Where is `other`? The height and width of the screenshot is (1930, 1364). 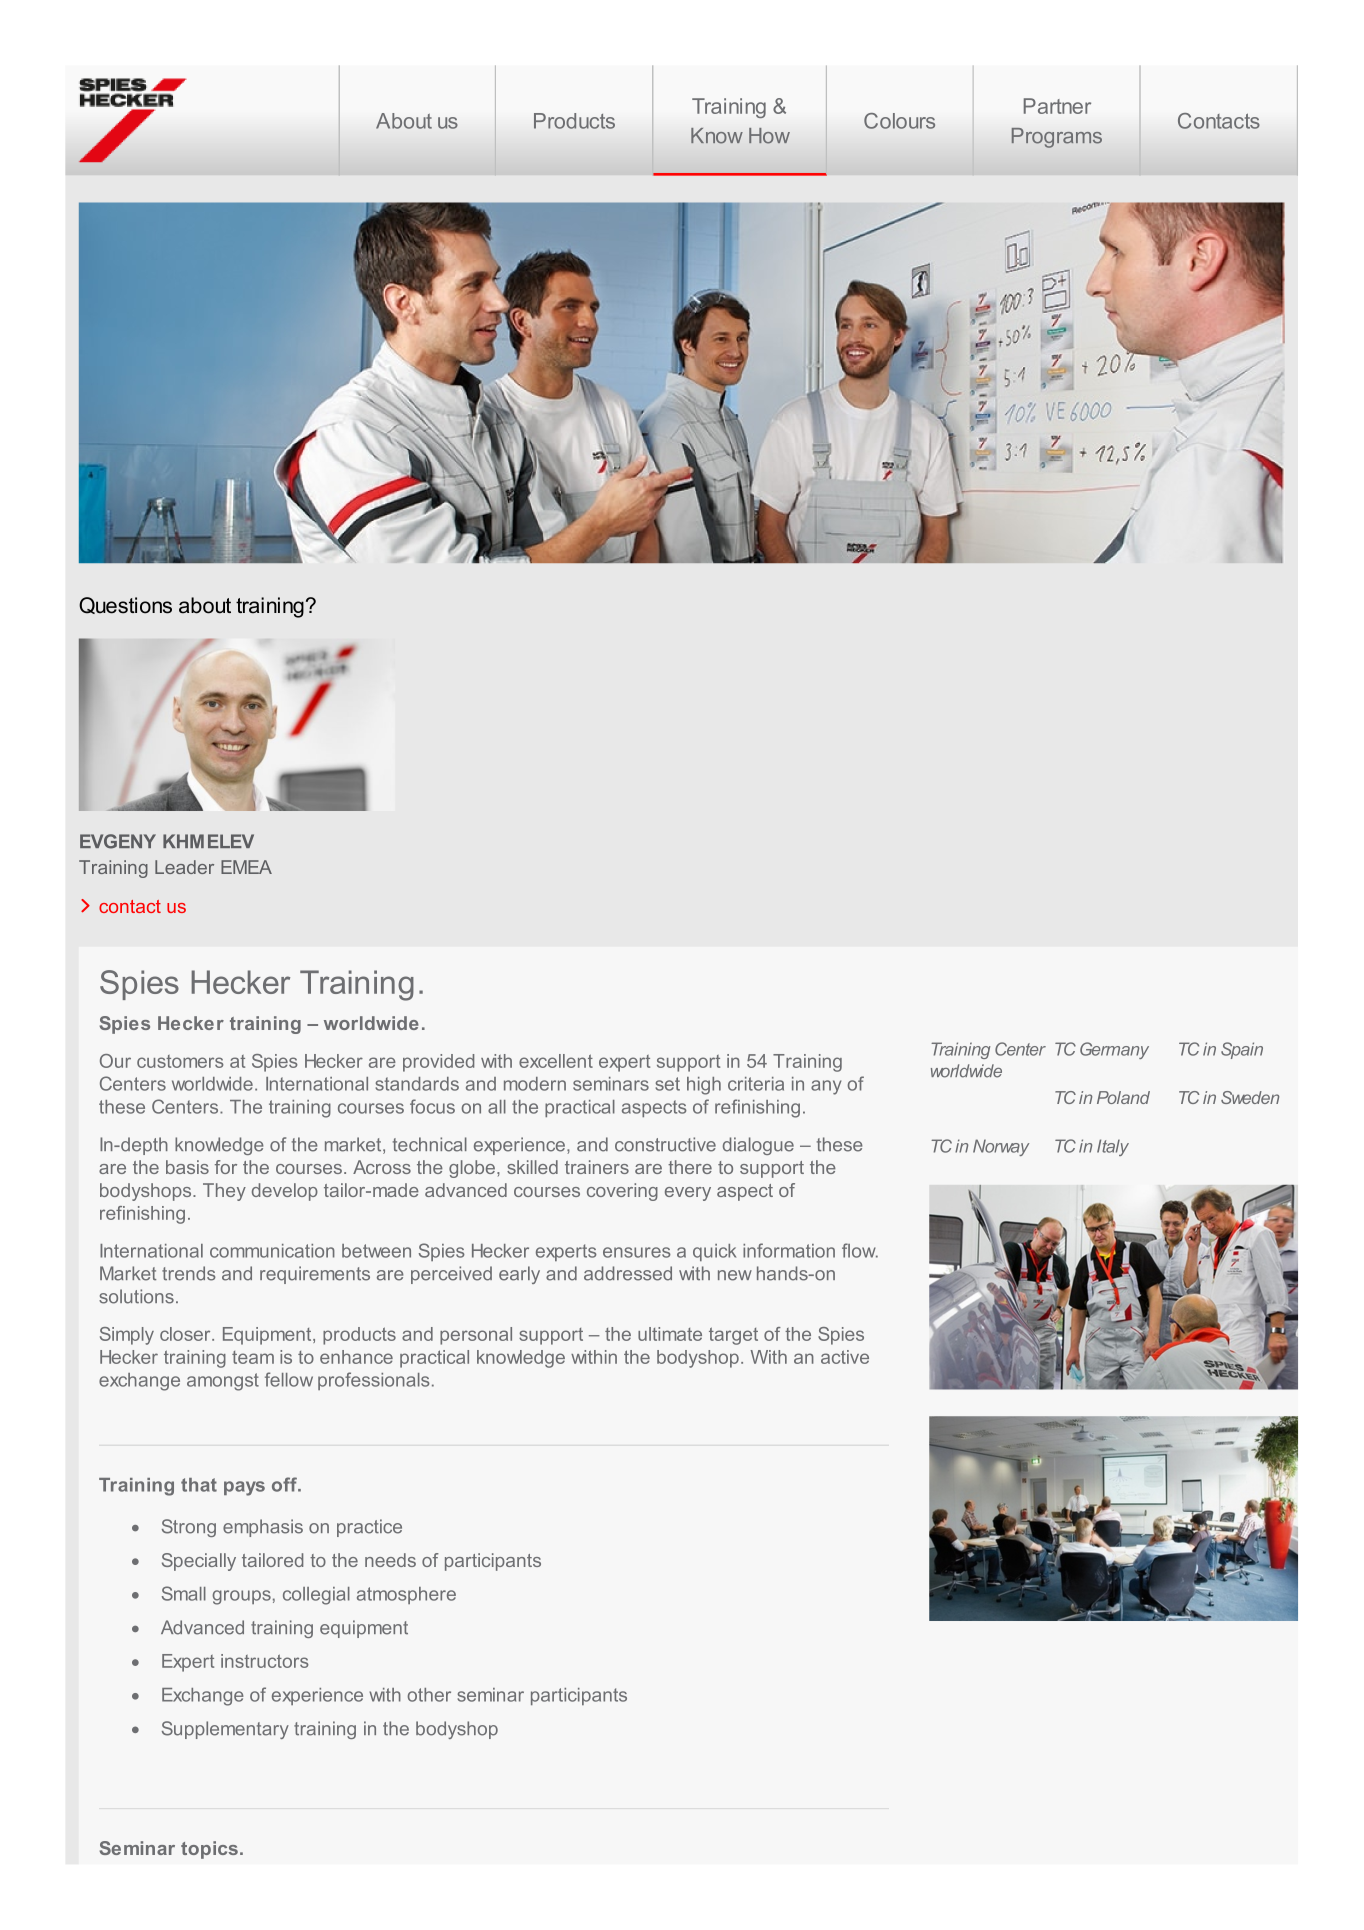 other is located at coordinates (429, 1695).
